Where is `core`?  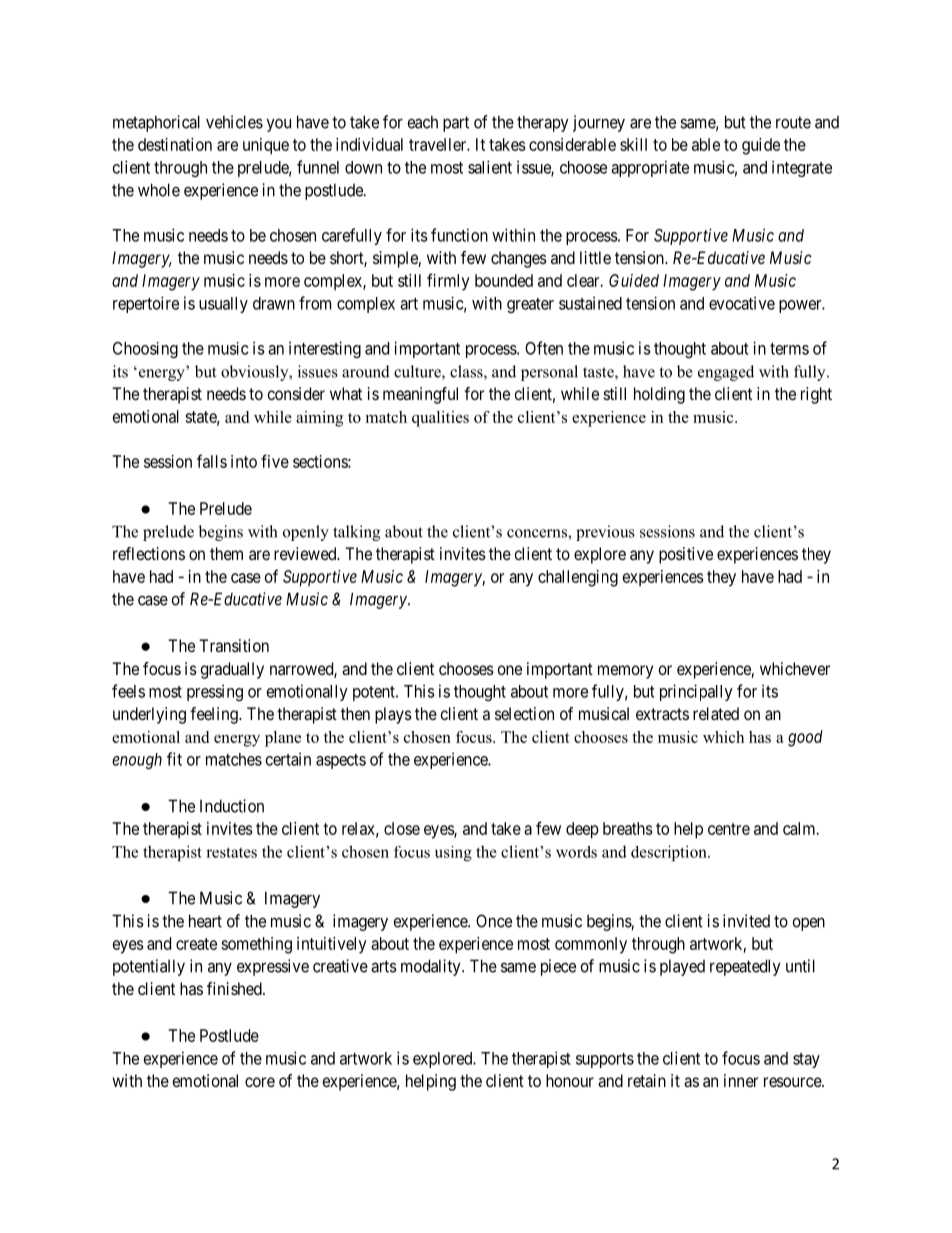
core is located at coordinates (260, 1082).
